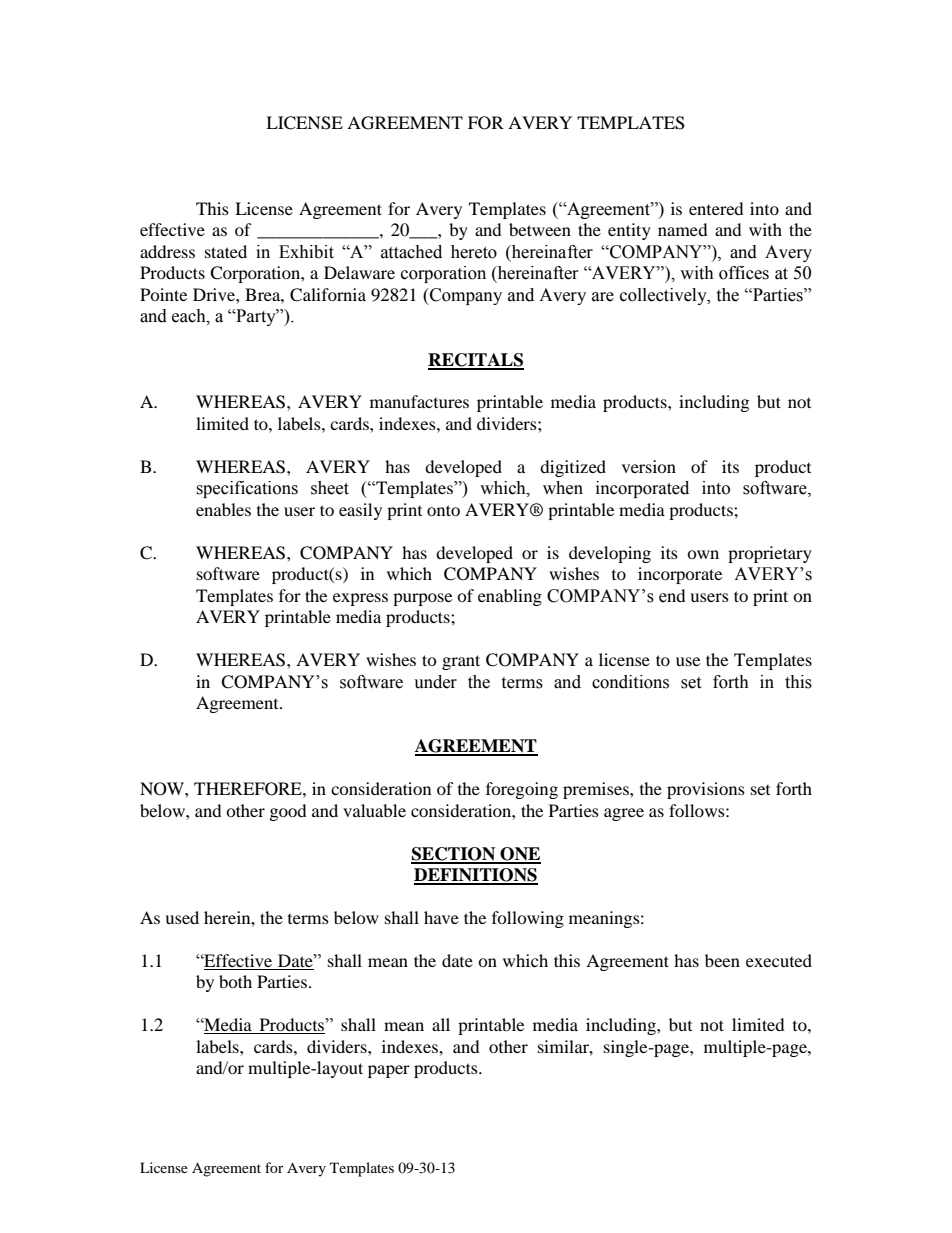 The height and width of the screenshot is (1233, 952). Describe the element at coordinates (247, 489) in the screenshot. I see `specifications` at that location.
